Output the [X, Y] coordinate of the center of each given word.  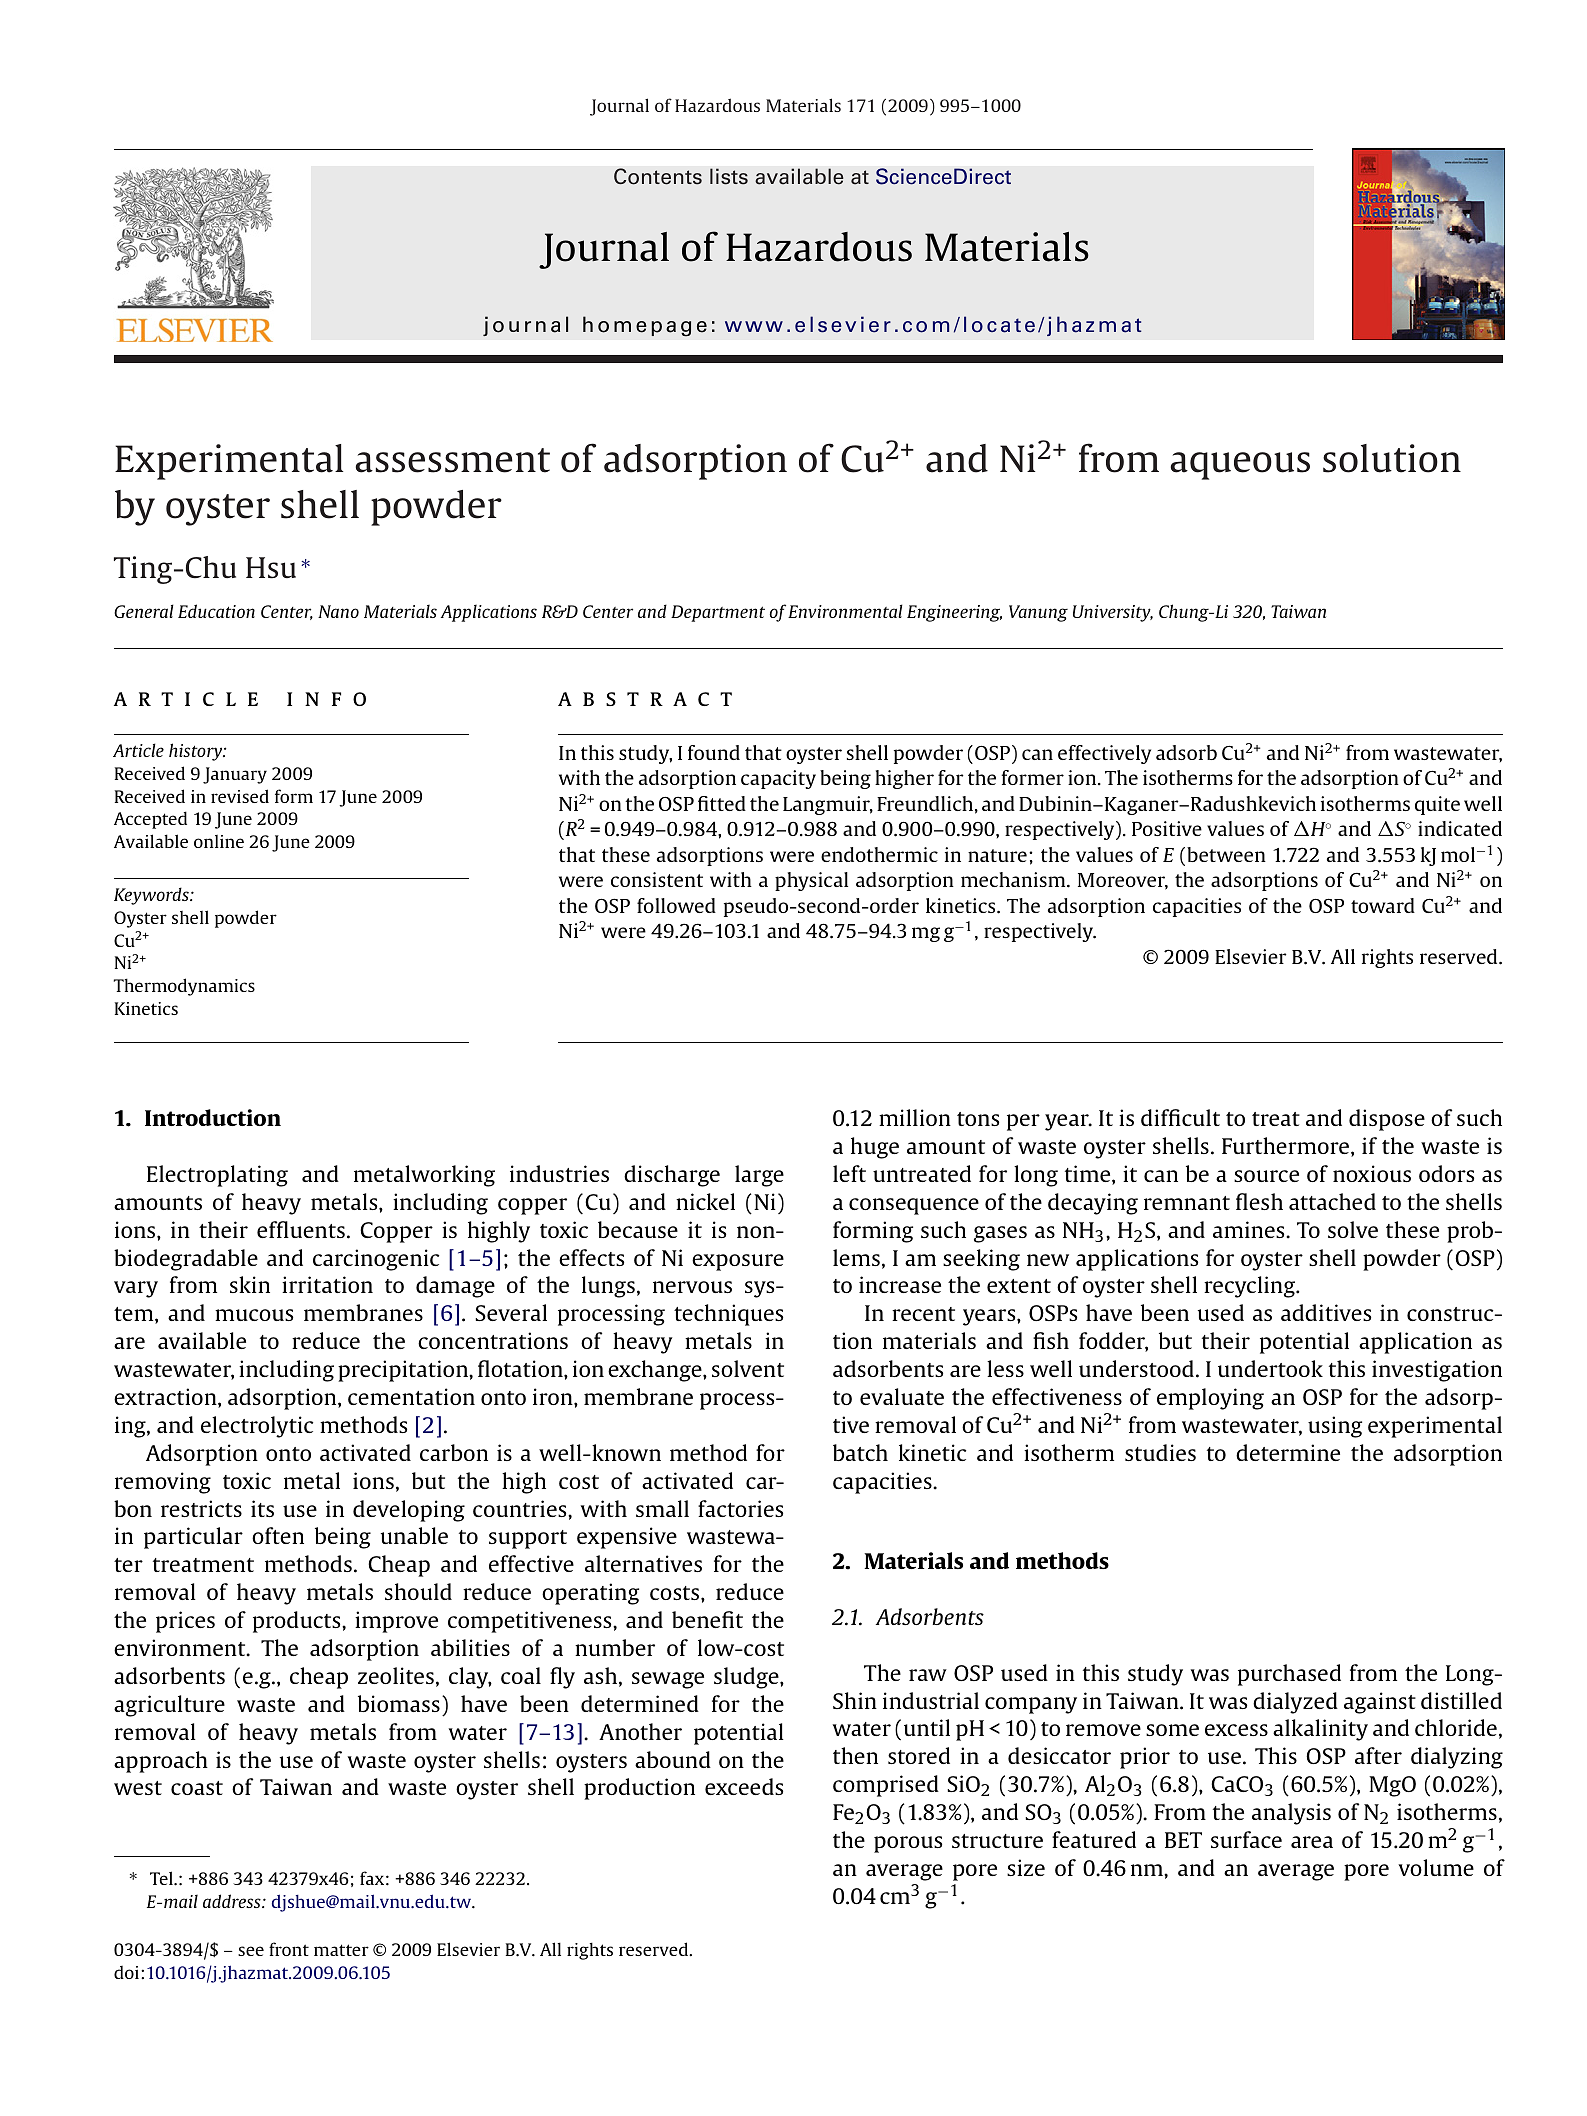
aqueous [1240, 466]
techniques [728, 1315]
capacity [778, 779]
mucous [254, 1315]
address [233, 1901]
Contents [658, 176]
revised [240, 796]
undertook [1270, 1368]
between [1226, 854]
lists [729, 176]
